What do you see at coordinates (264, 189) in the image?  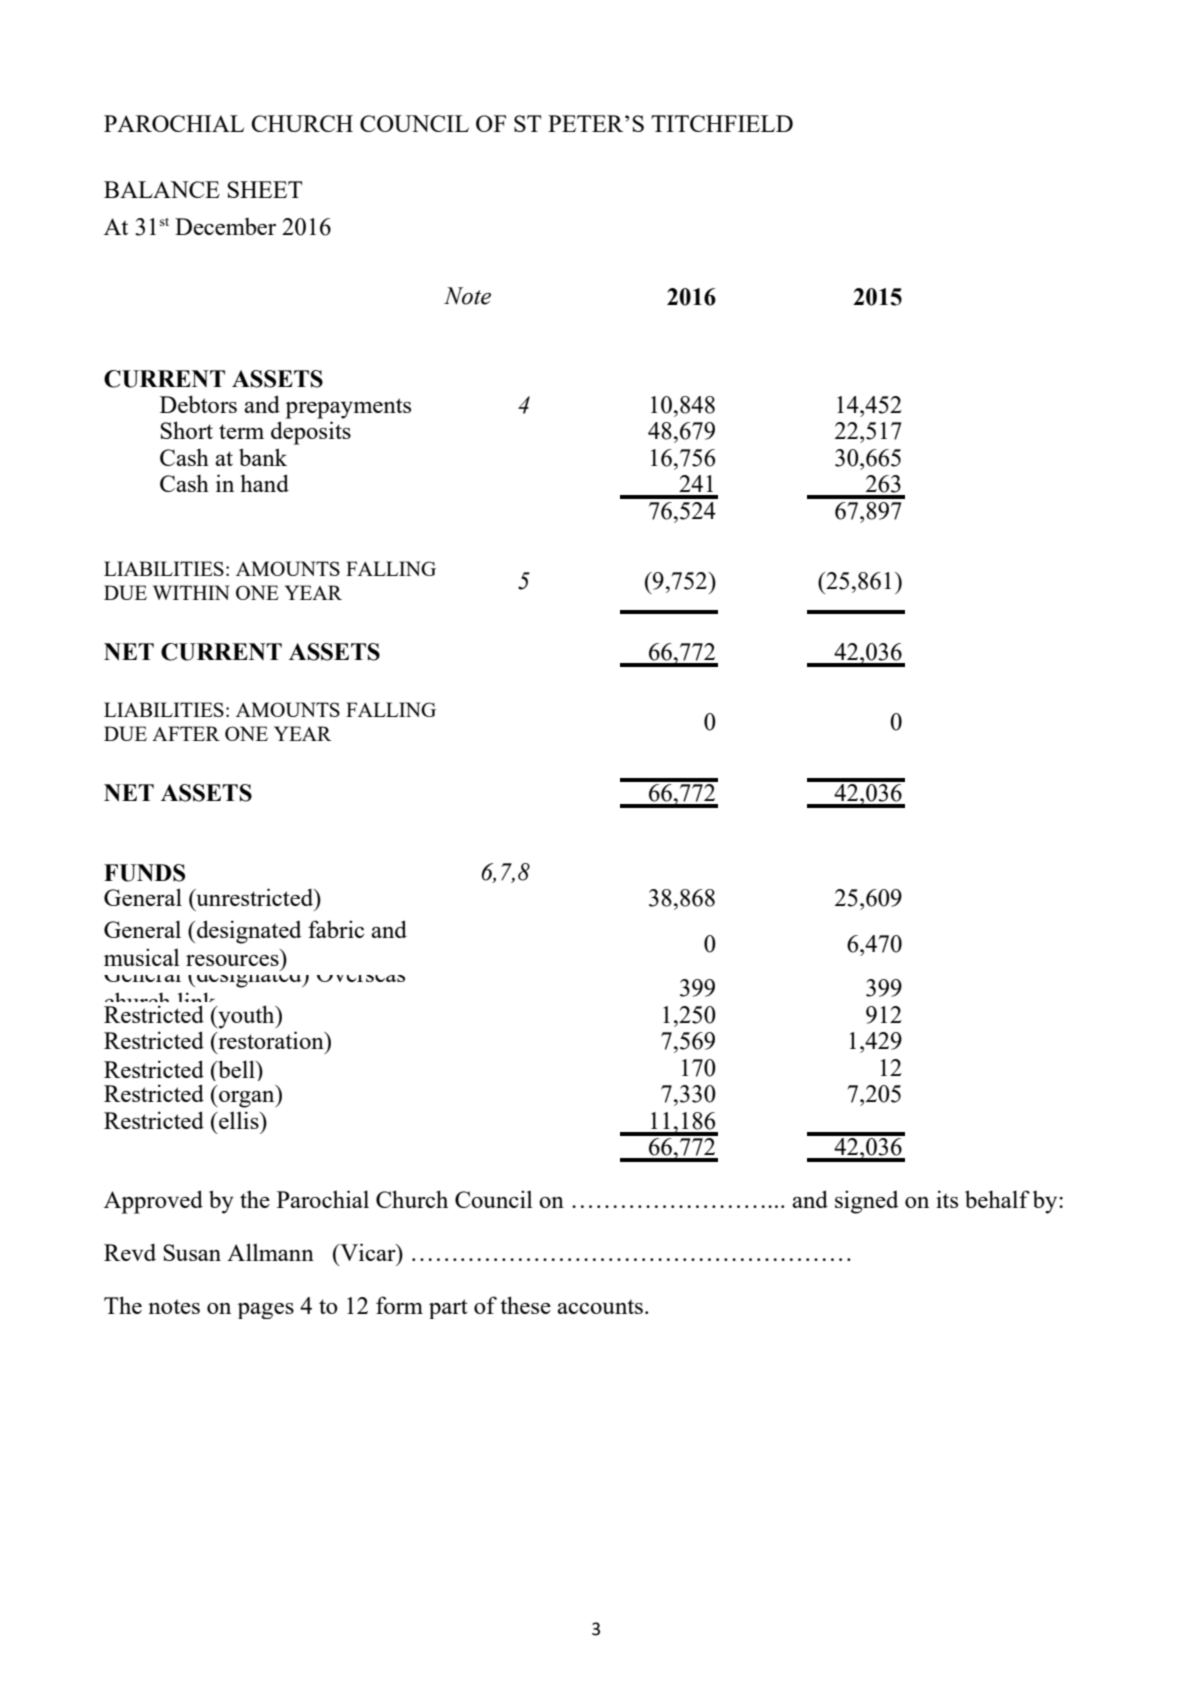 I see `SHEET` at bounding box center [264, 189].
